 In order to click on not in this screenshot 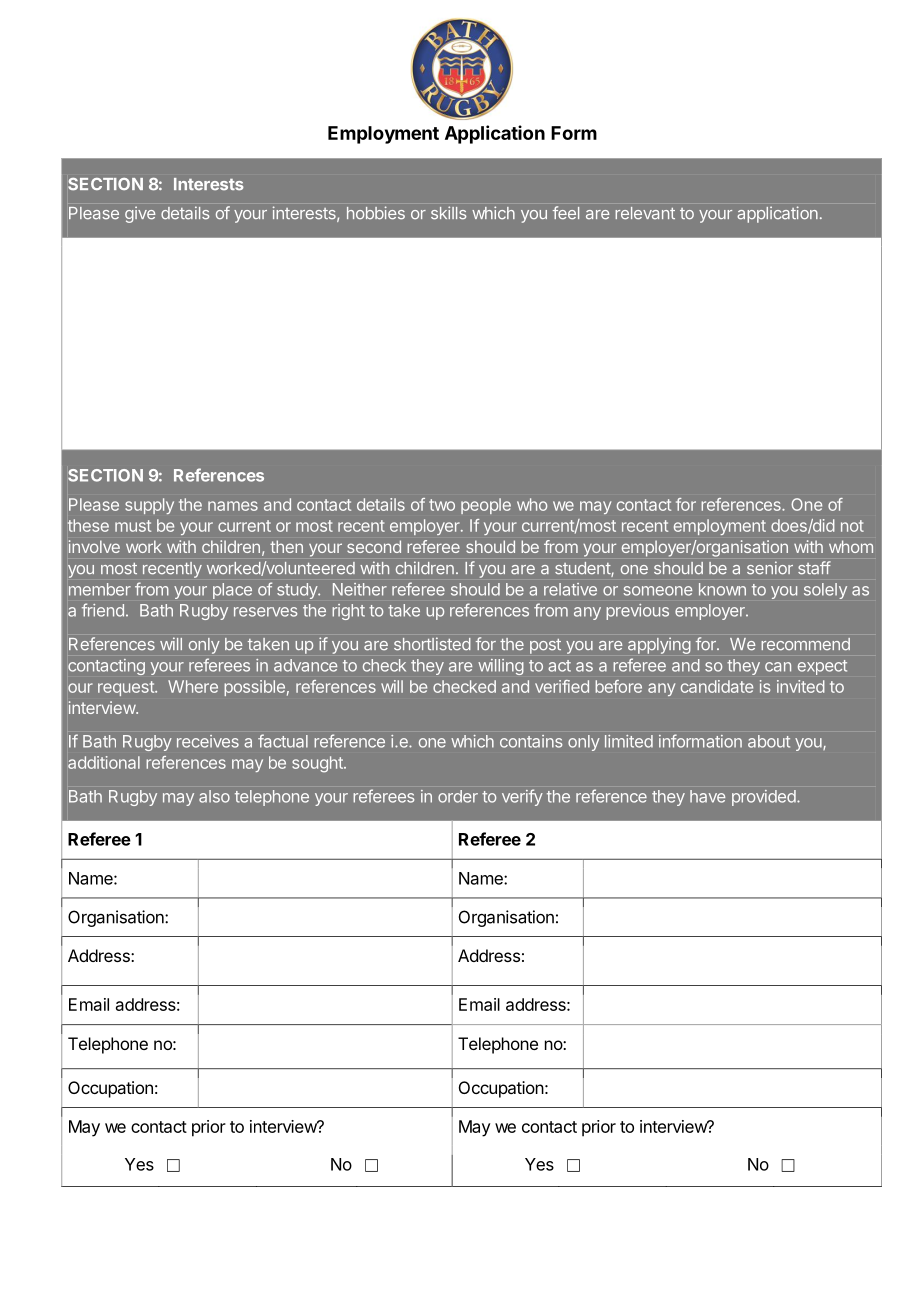, I will do `click(852, 526)`.
